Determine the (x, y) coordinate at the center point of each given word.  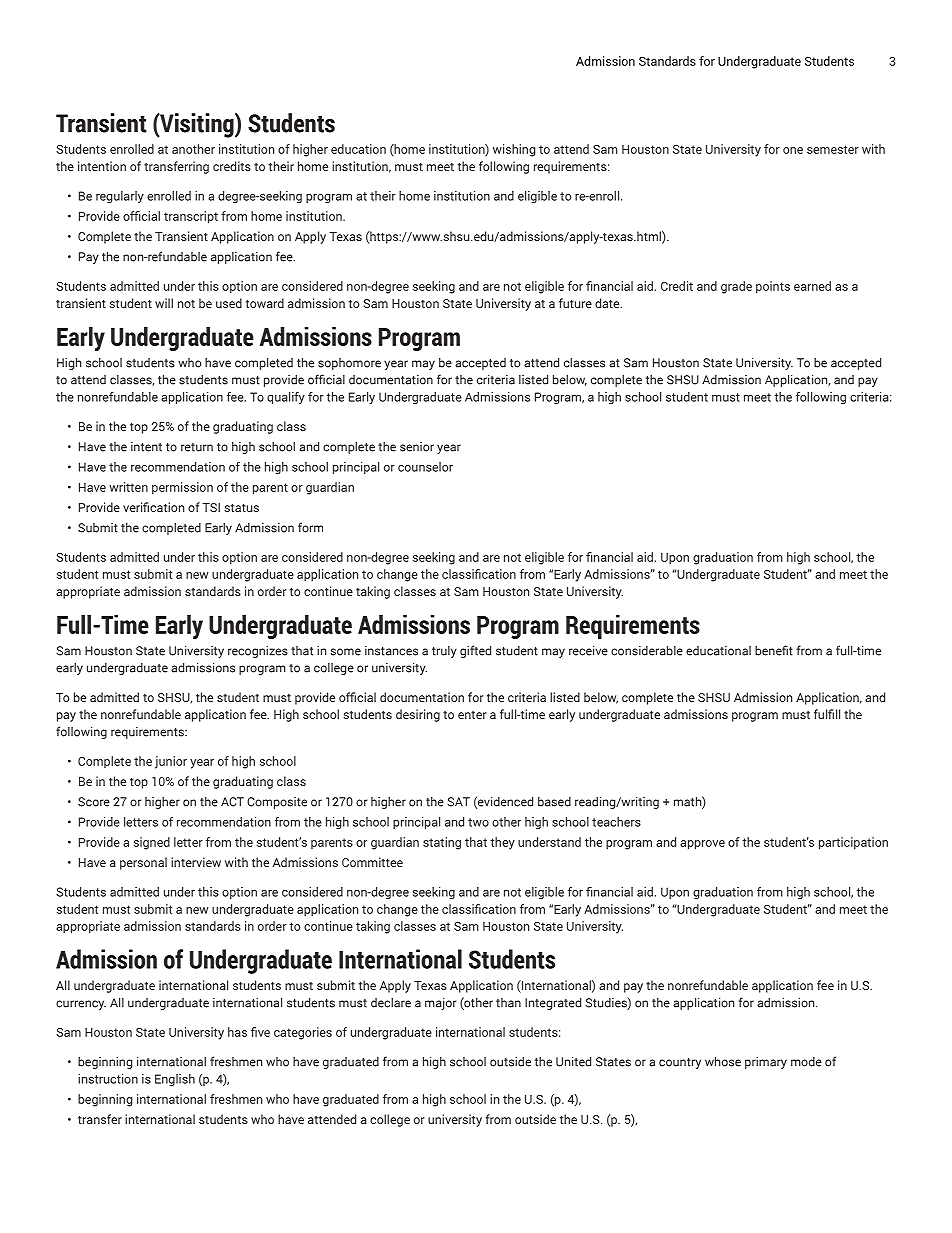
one (793, 150)
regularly (120, 197)
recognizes (258, 652)
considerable (647, 650)
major (440, 1003)
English (175, 1080)
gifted (475, 651)
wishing (514, 150)
